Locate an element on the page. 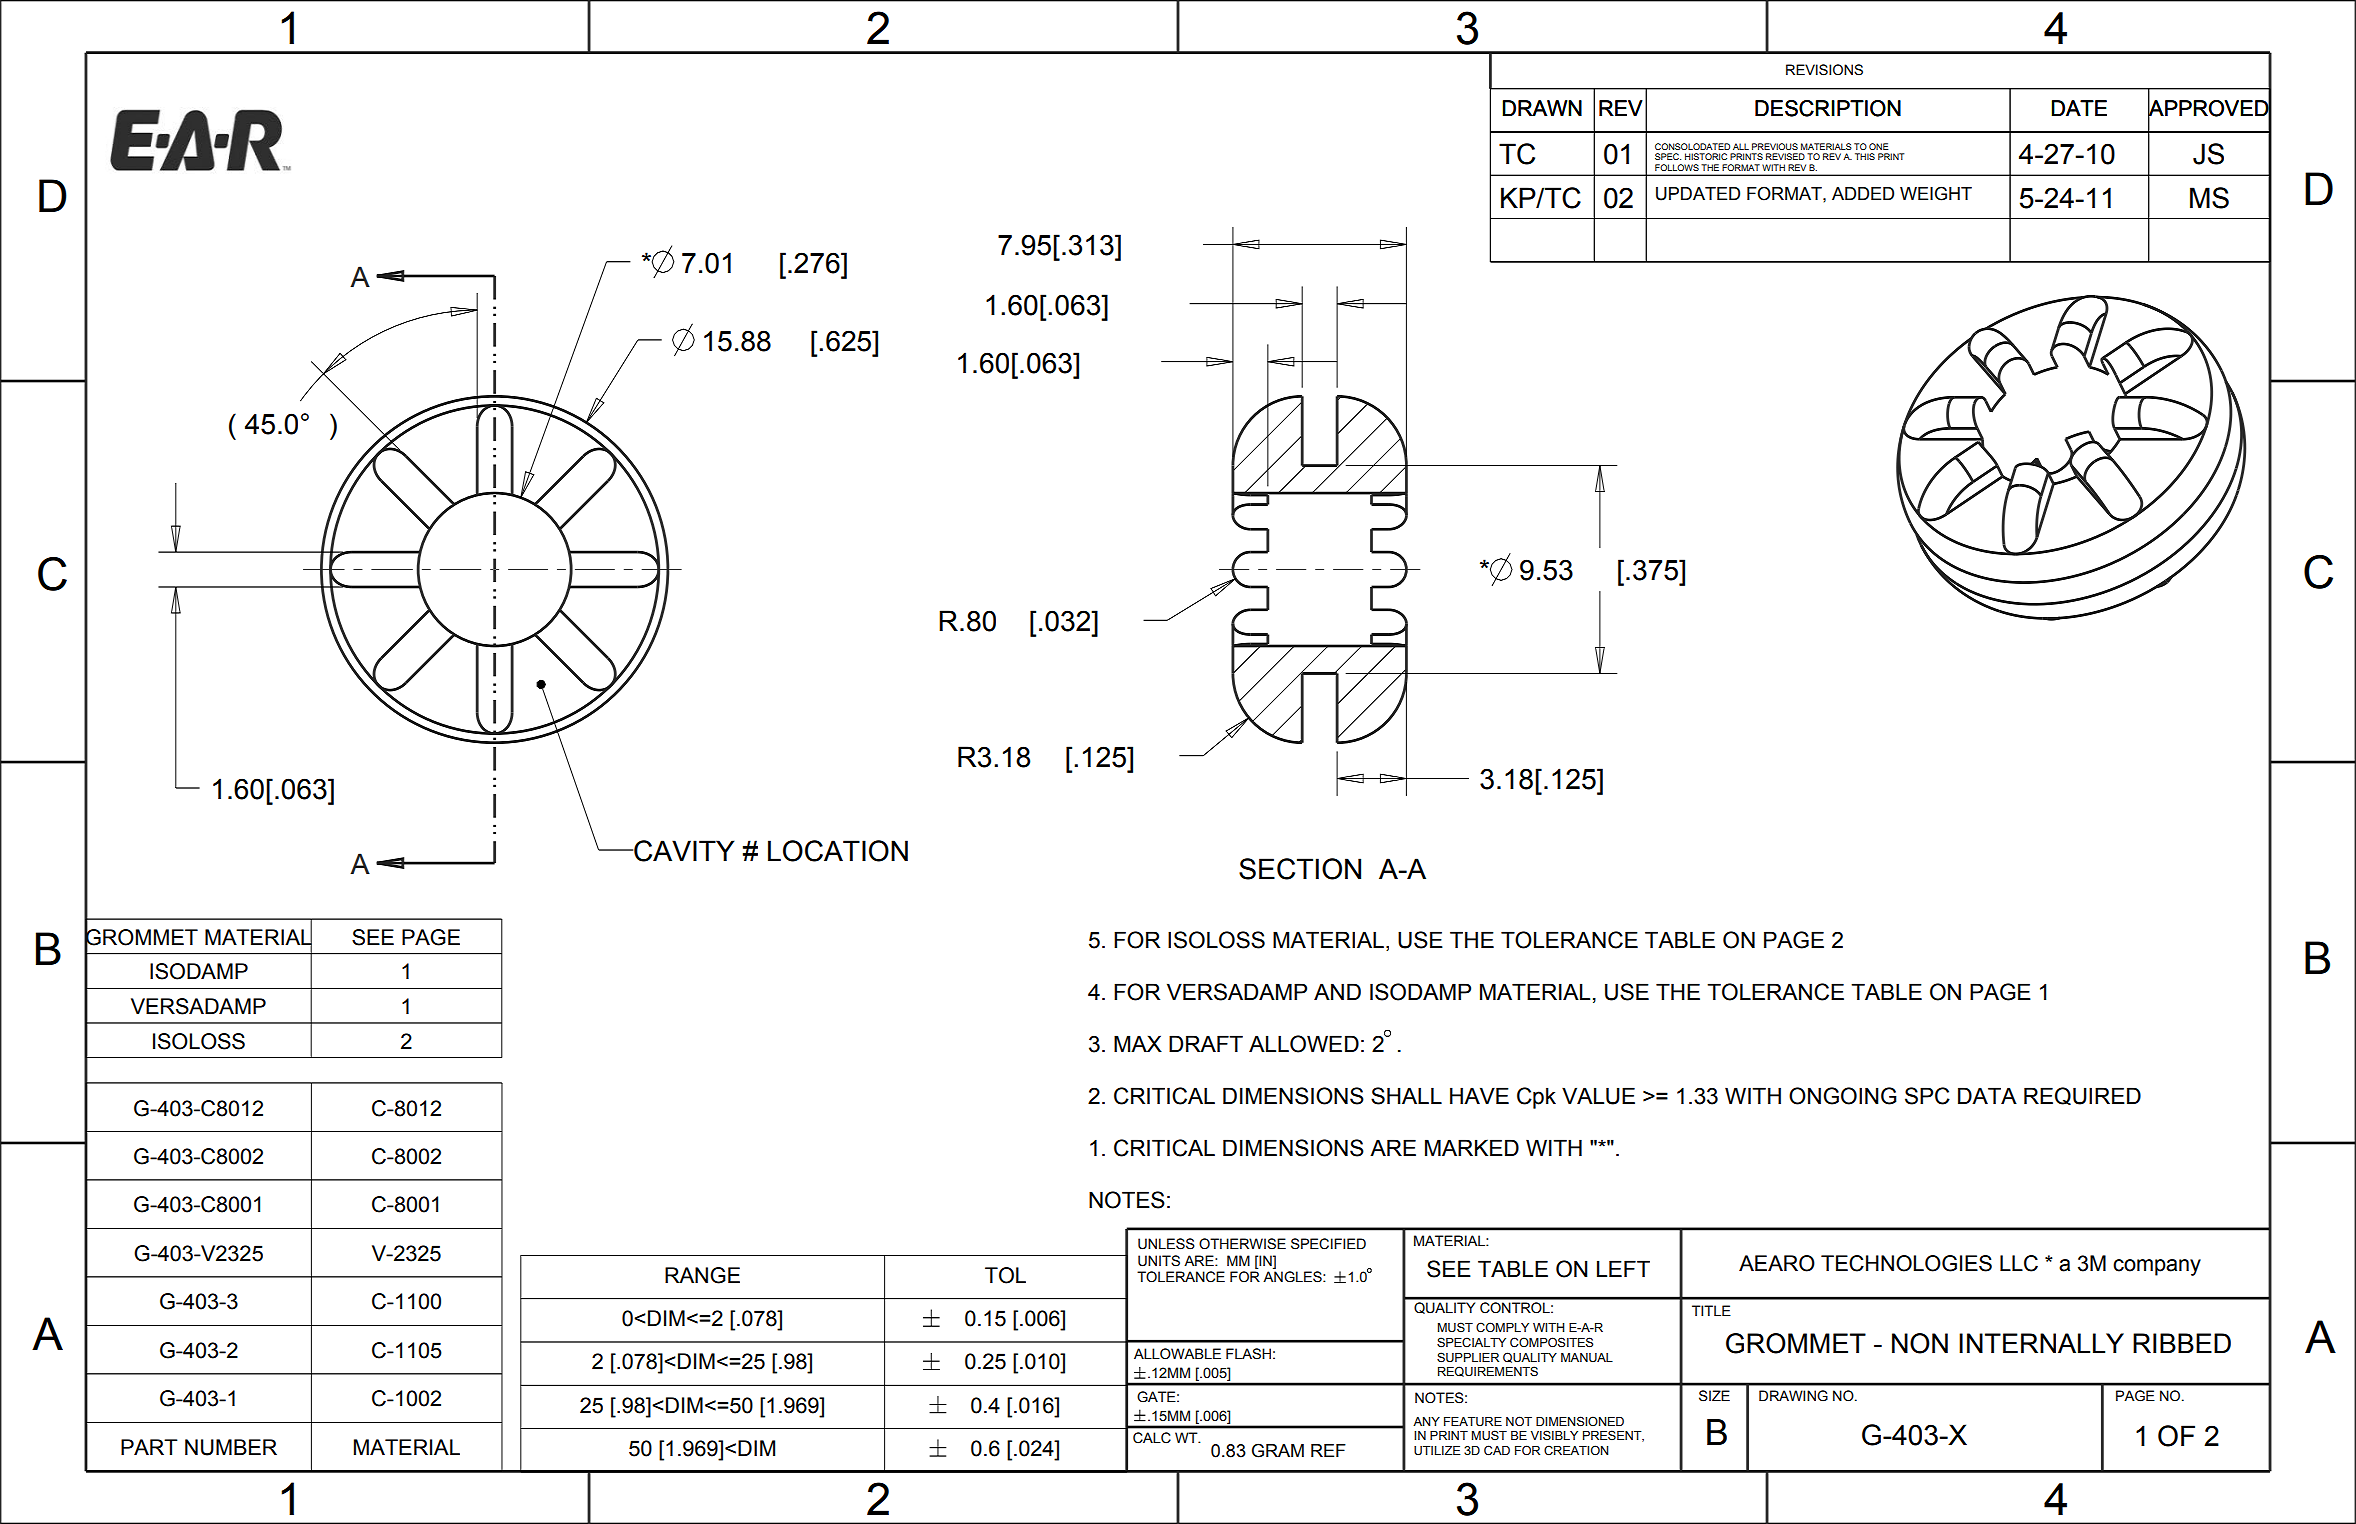 The height and width of the page is (1524, 2356). CALC is located at coordinates (1152, 1438).
